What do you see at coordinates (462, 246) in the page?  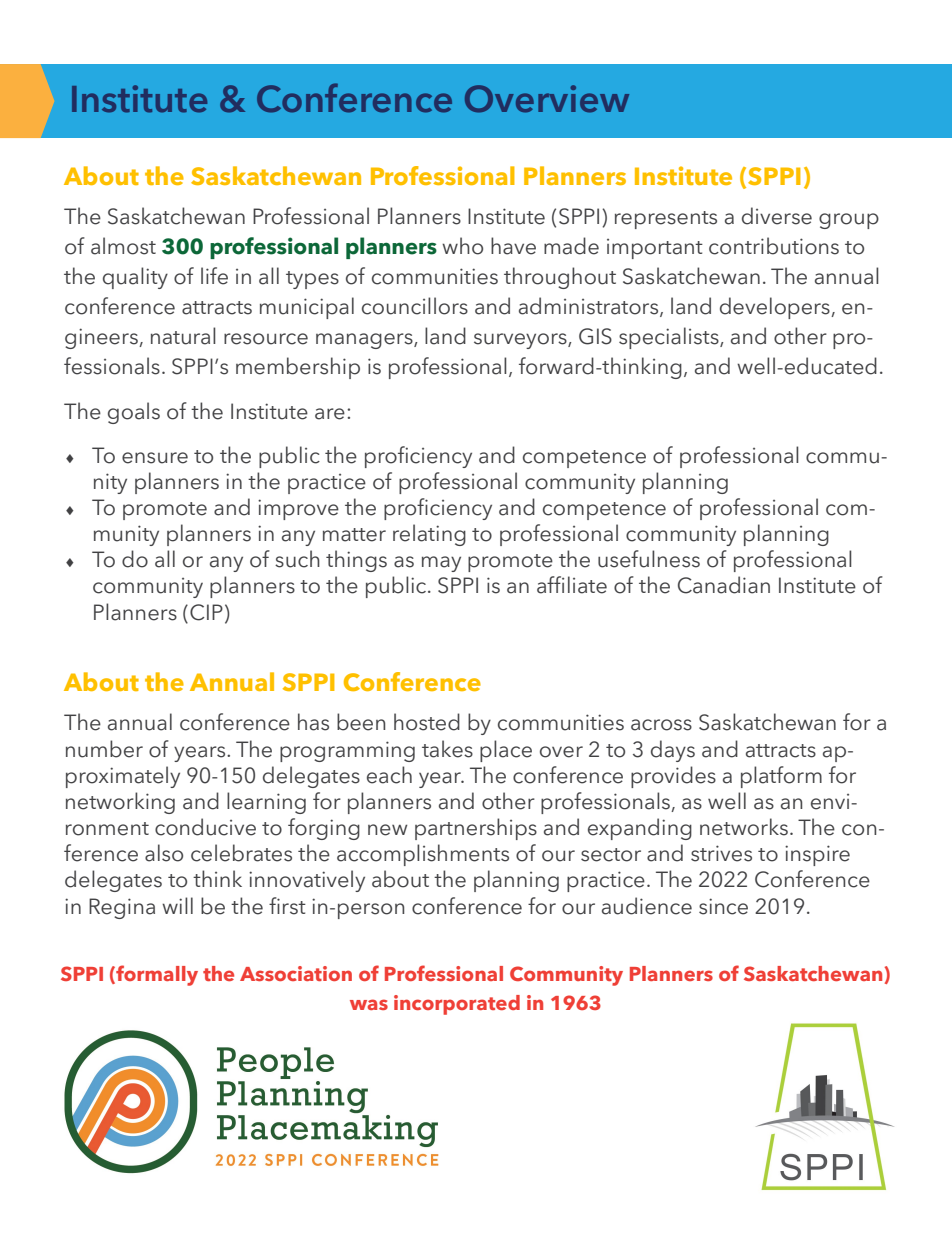 I see `who` at bounding box center [462, 246].
